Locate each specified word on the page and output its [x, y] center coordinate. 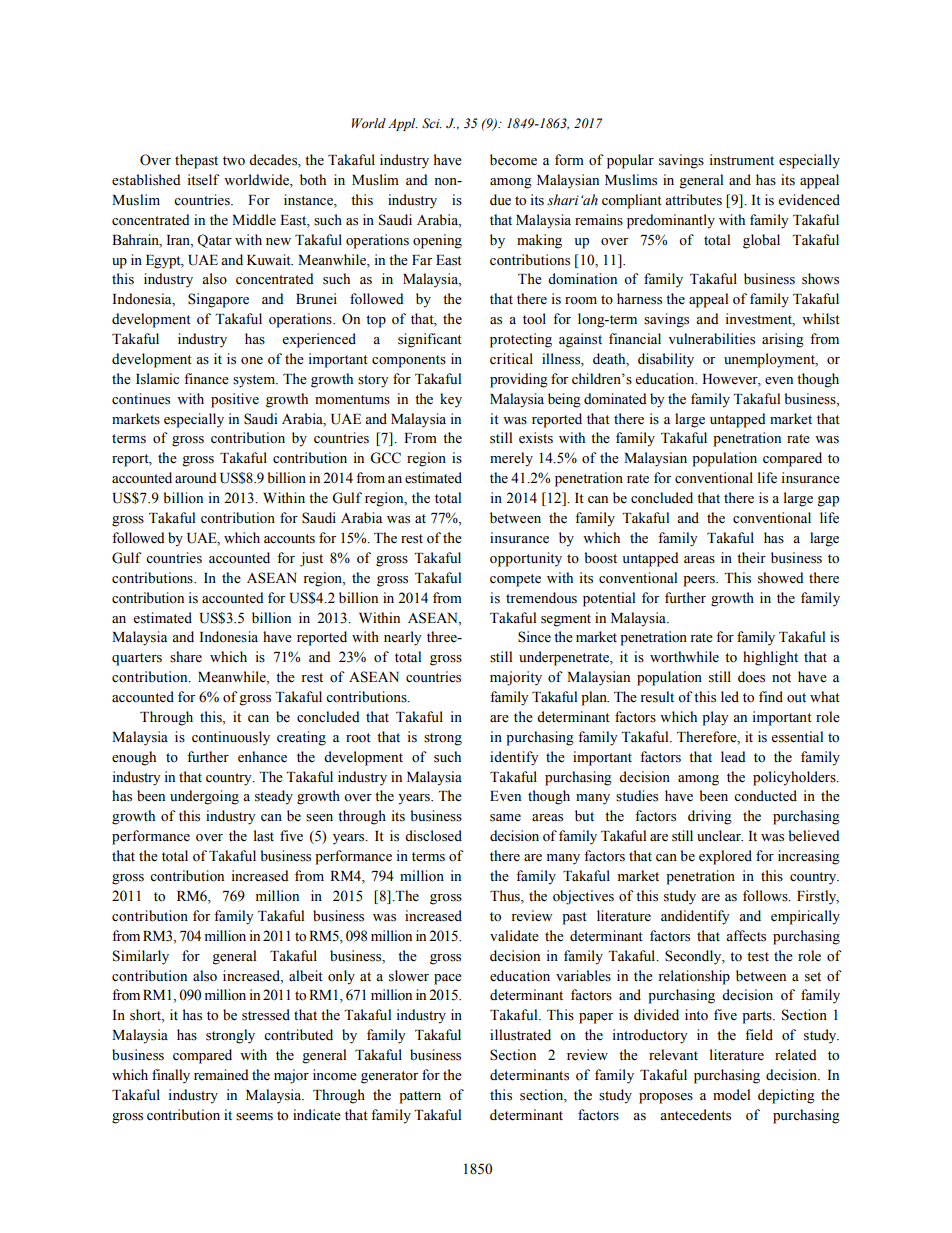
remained [221, 1075]
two [234, 161]
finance [206, 379]
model [731, 1095]
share [186, 657]
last [264, 836]
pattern [420, 1097]
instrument [742, 160]
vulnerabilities [711, 339]
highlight [770, 658]
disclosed [433, 836]
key [451, 400]
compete [515, 580]
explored [725, 857]
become [513, 160]
